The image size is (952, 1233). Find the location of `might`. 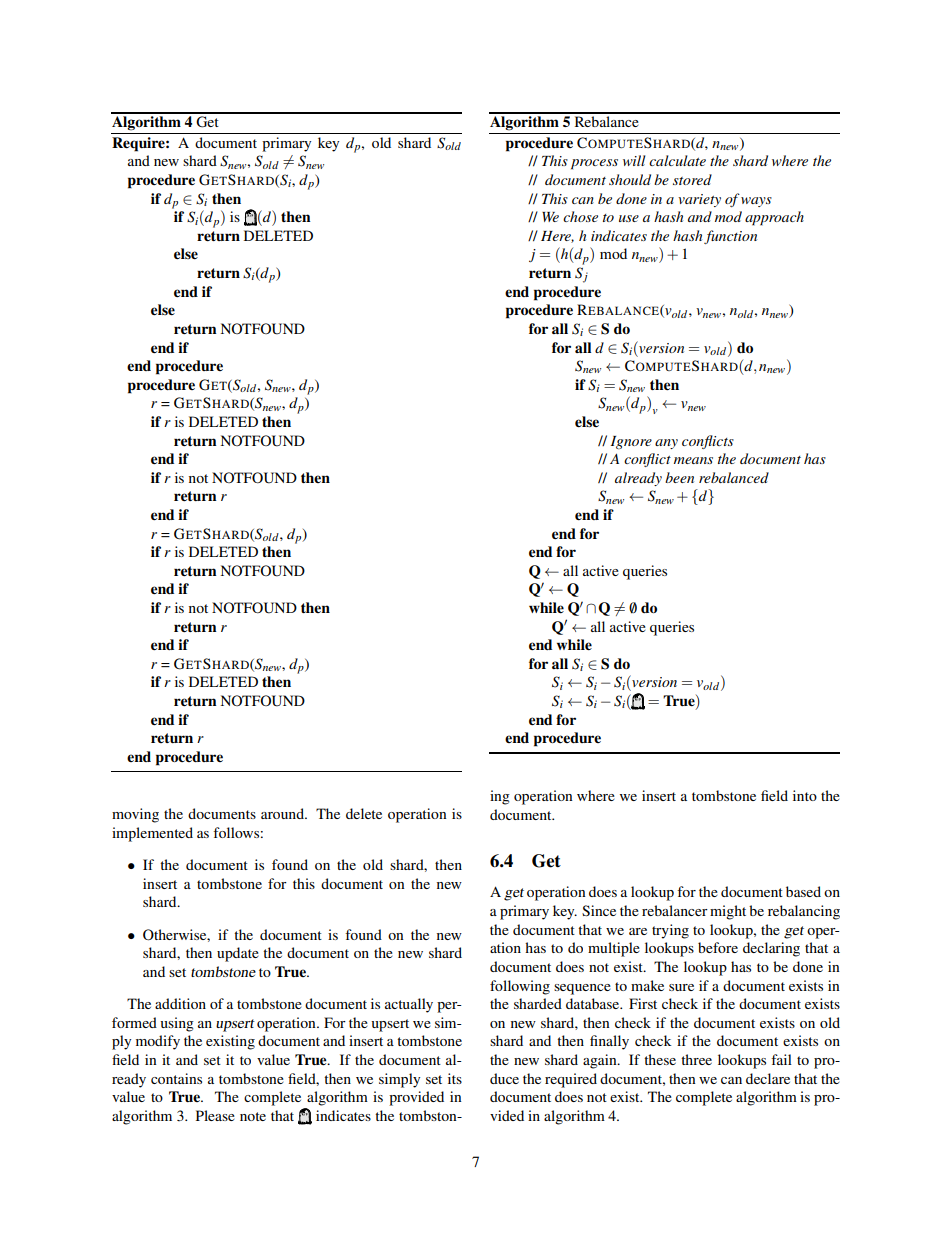

might is located at coordinates (728, 912).
